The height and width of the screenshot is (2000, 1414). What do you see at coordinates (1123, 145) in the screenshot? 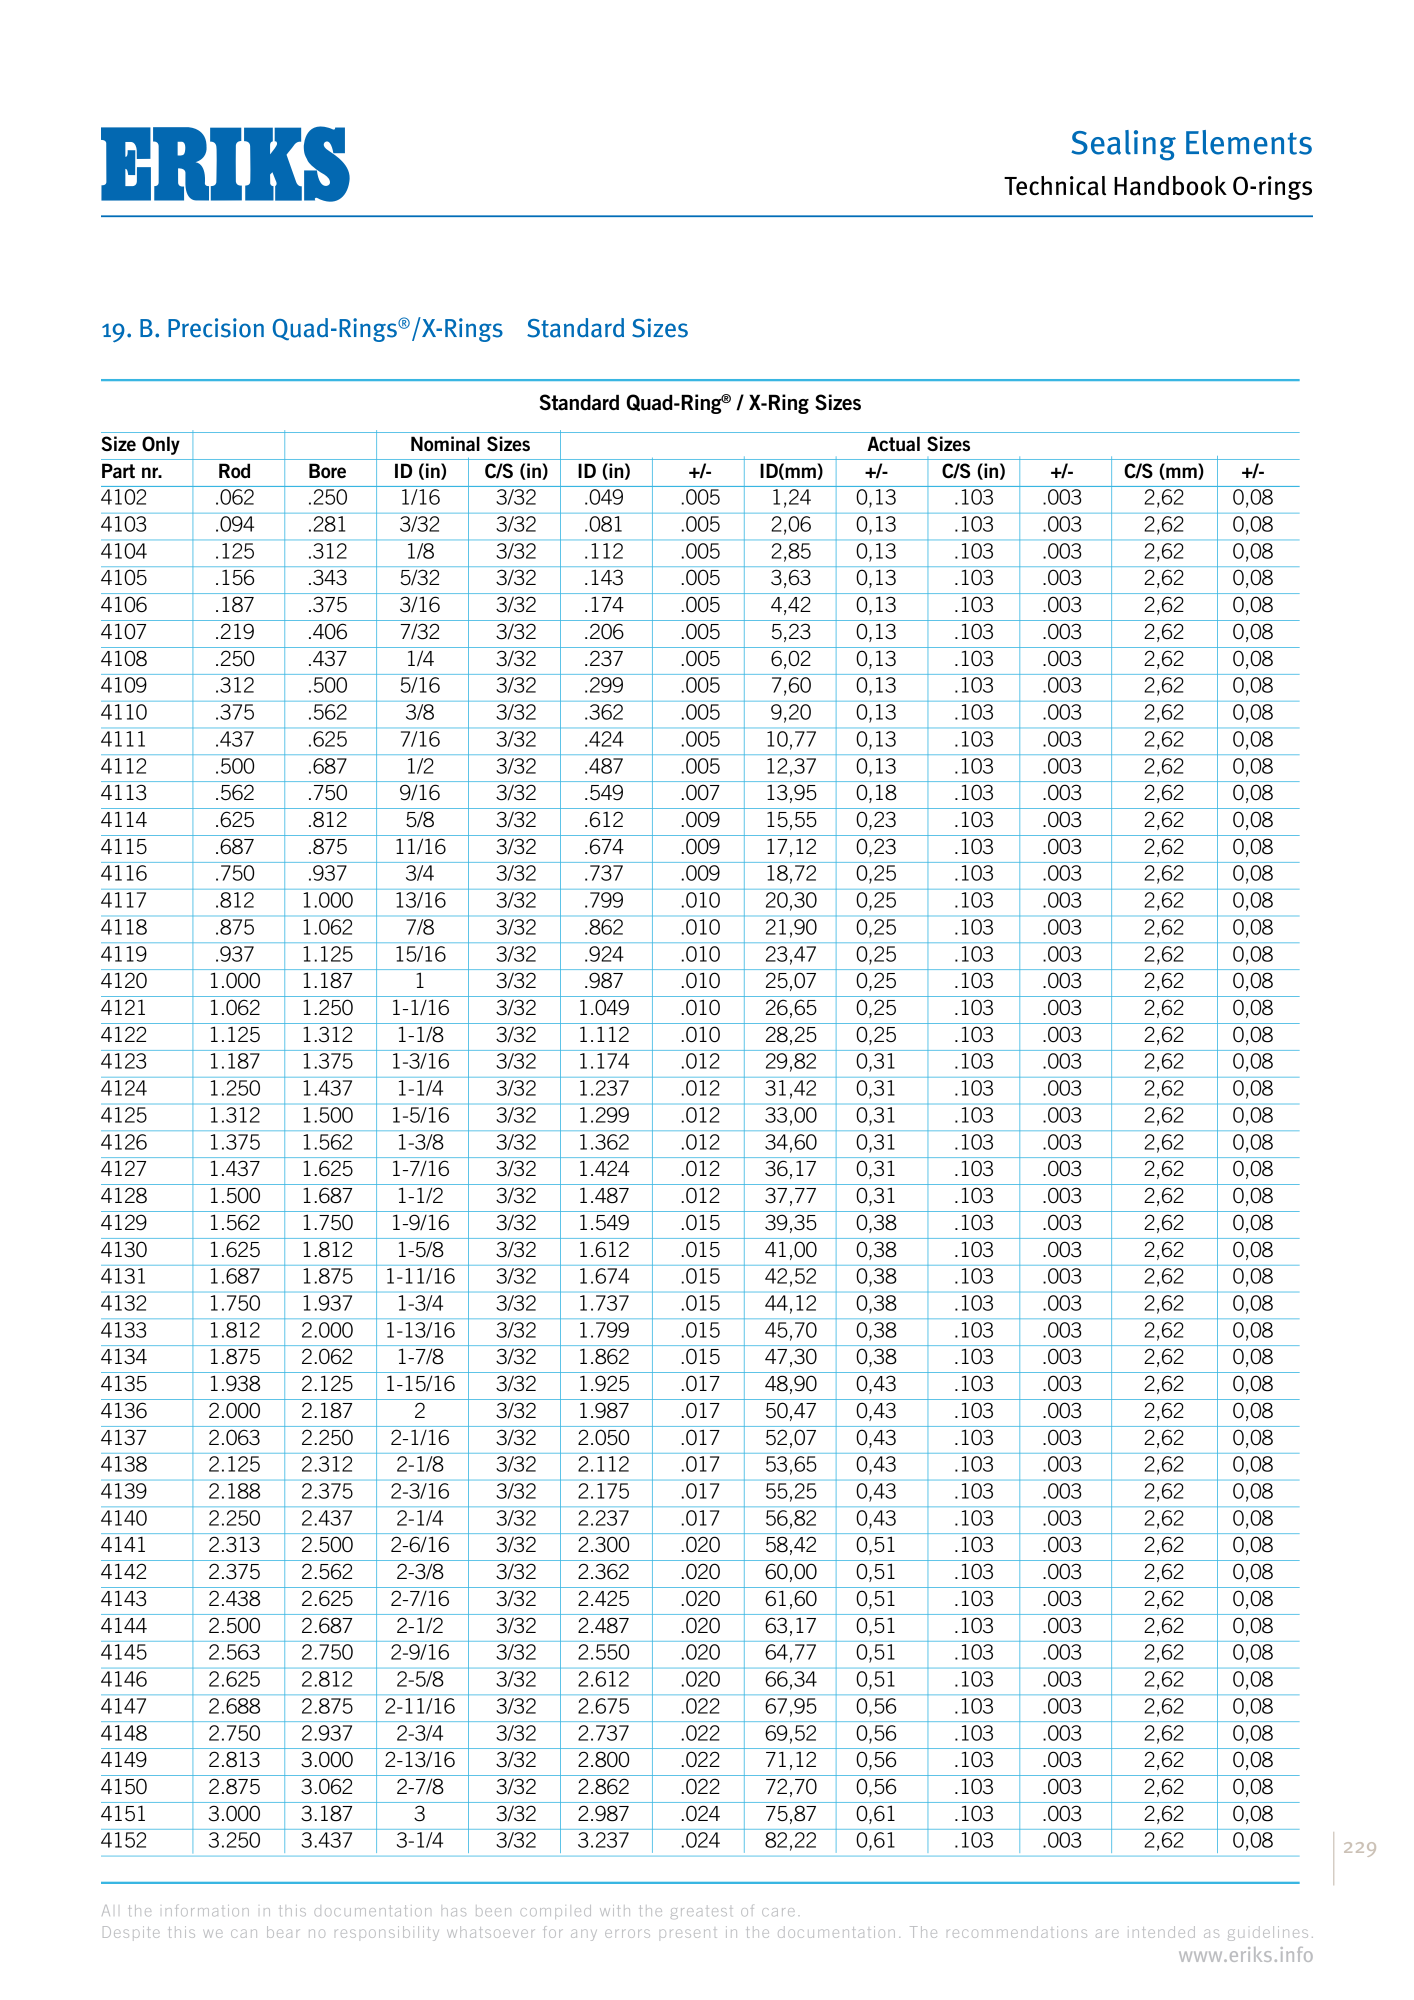
I see `Sealing` at bounding box center [1123, 145].
